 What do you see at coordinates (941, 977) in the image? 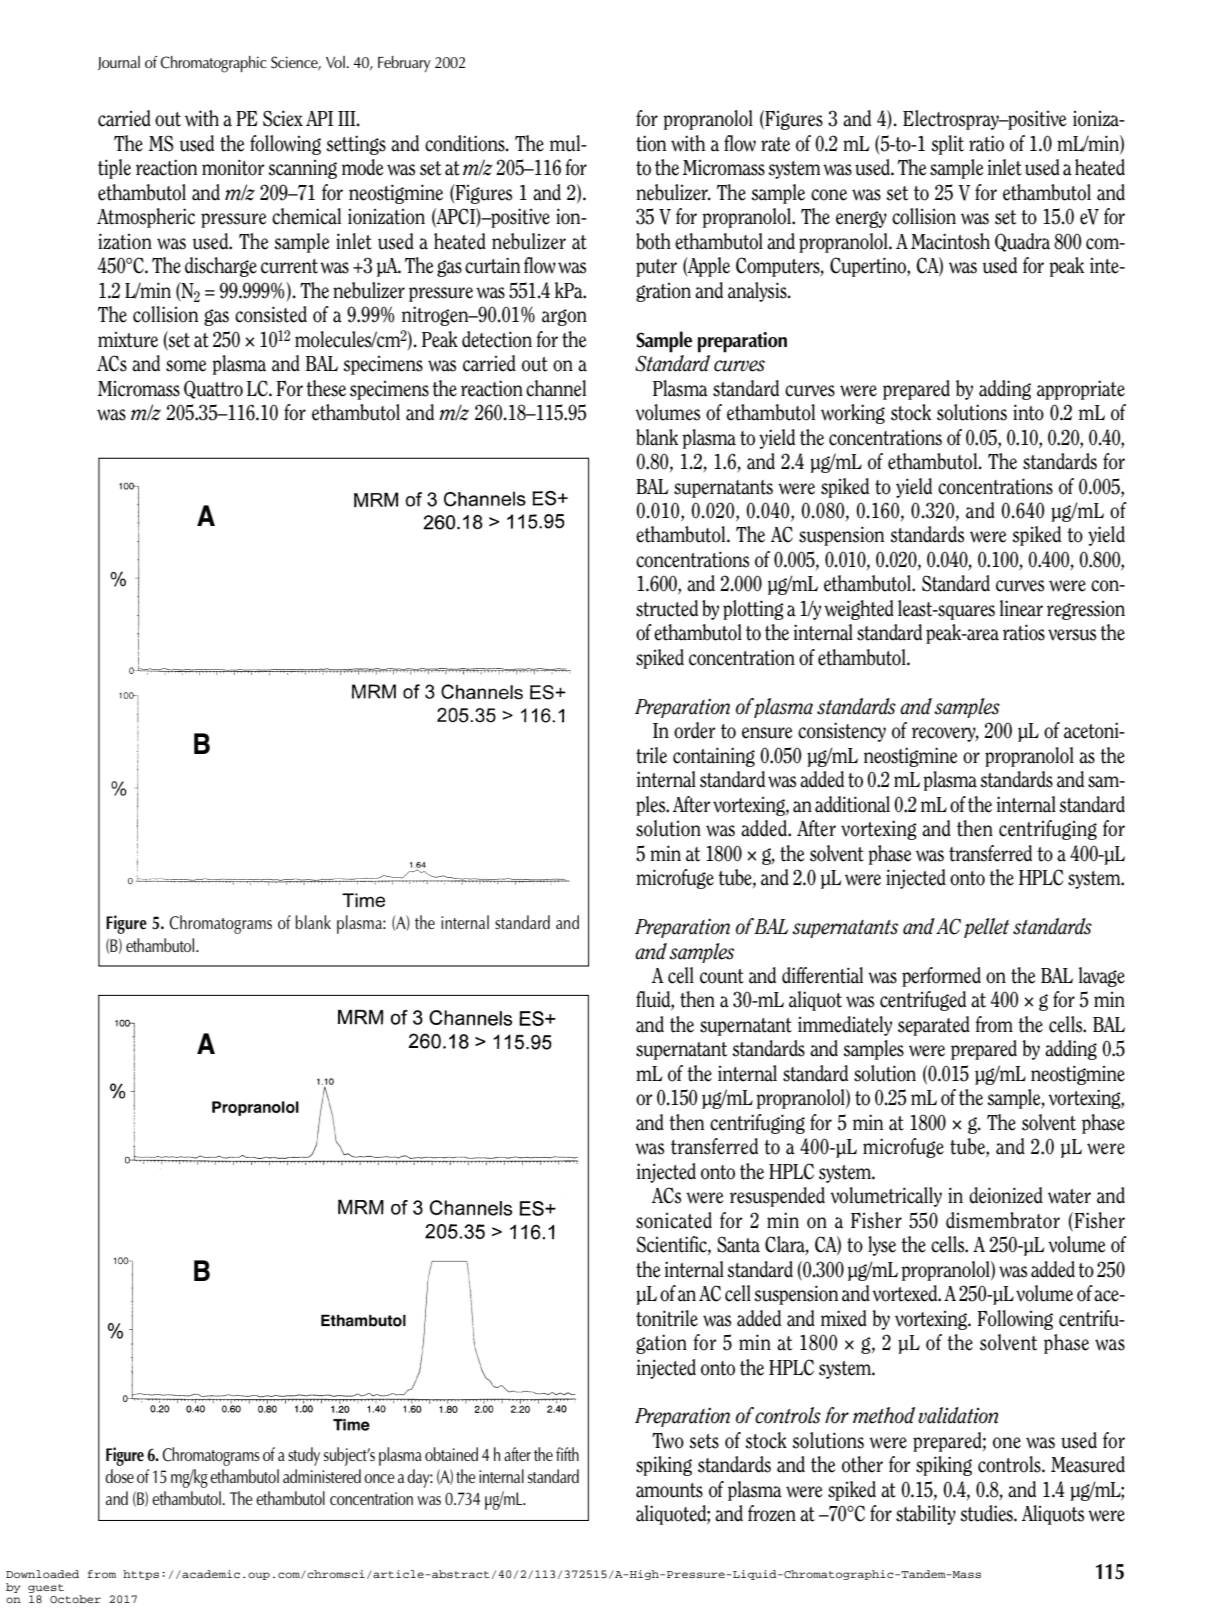
I see `performed` at bounding box center [941, 977].
